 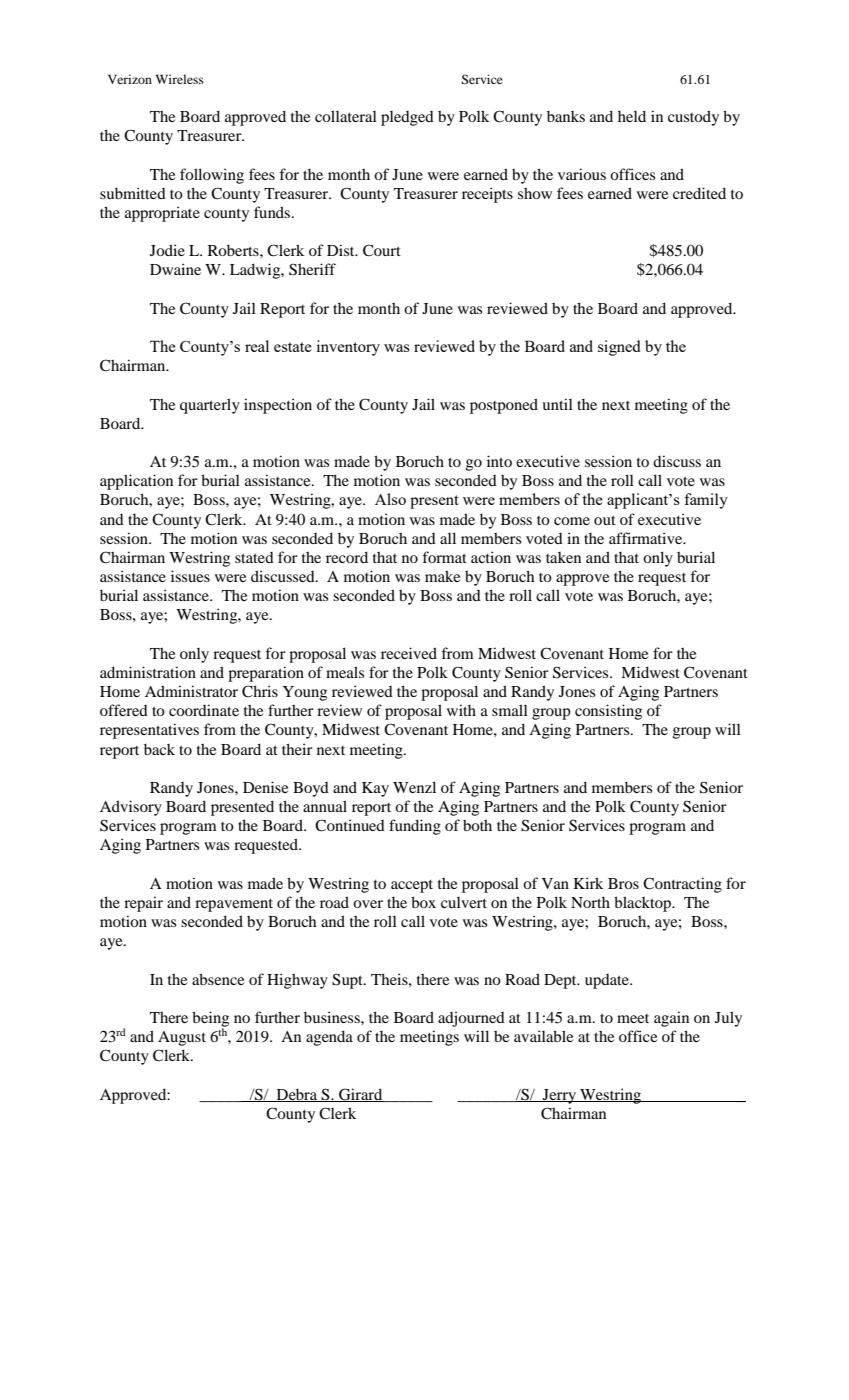 I want to click on affirmative, so click(x=647, y=538).
